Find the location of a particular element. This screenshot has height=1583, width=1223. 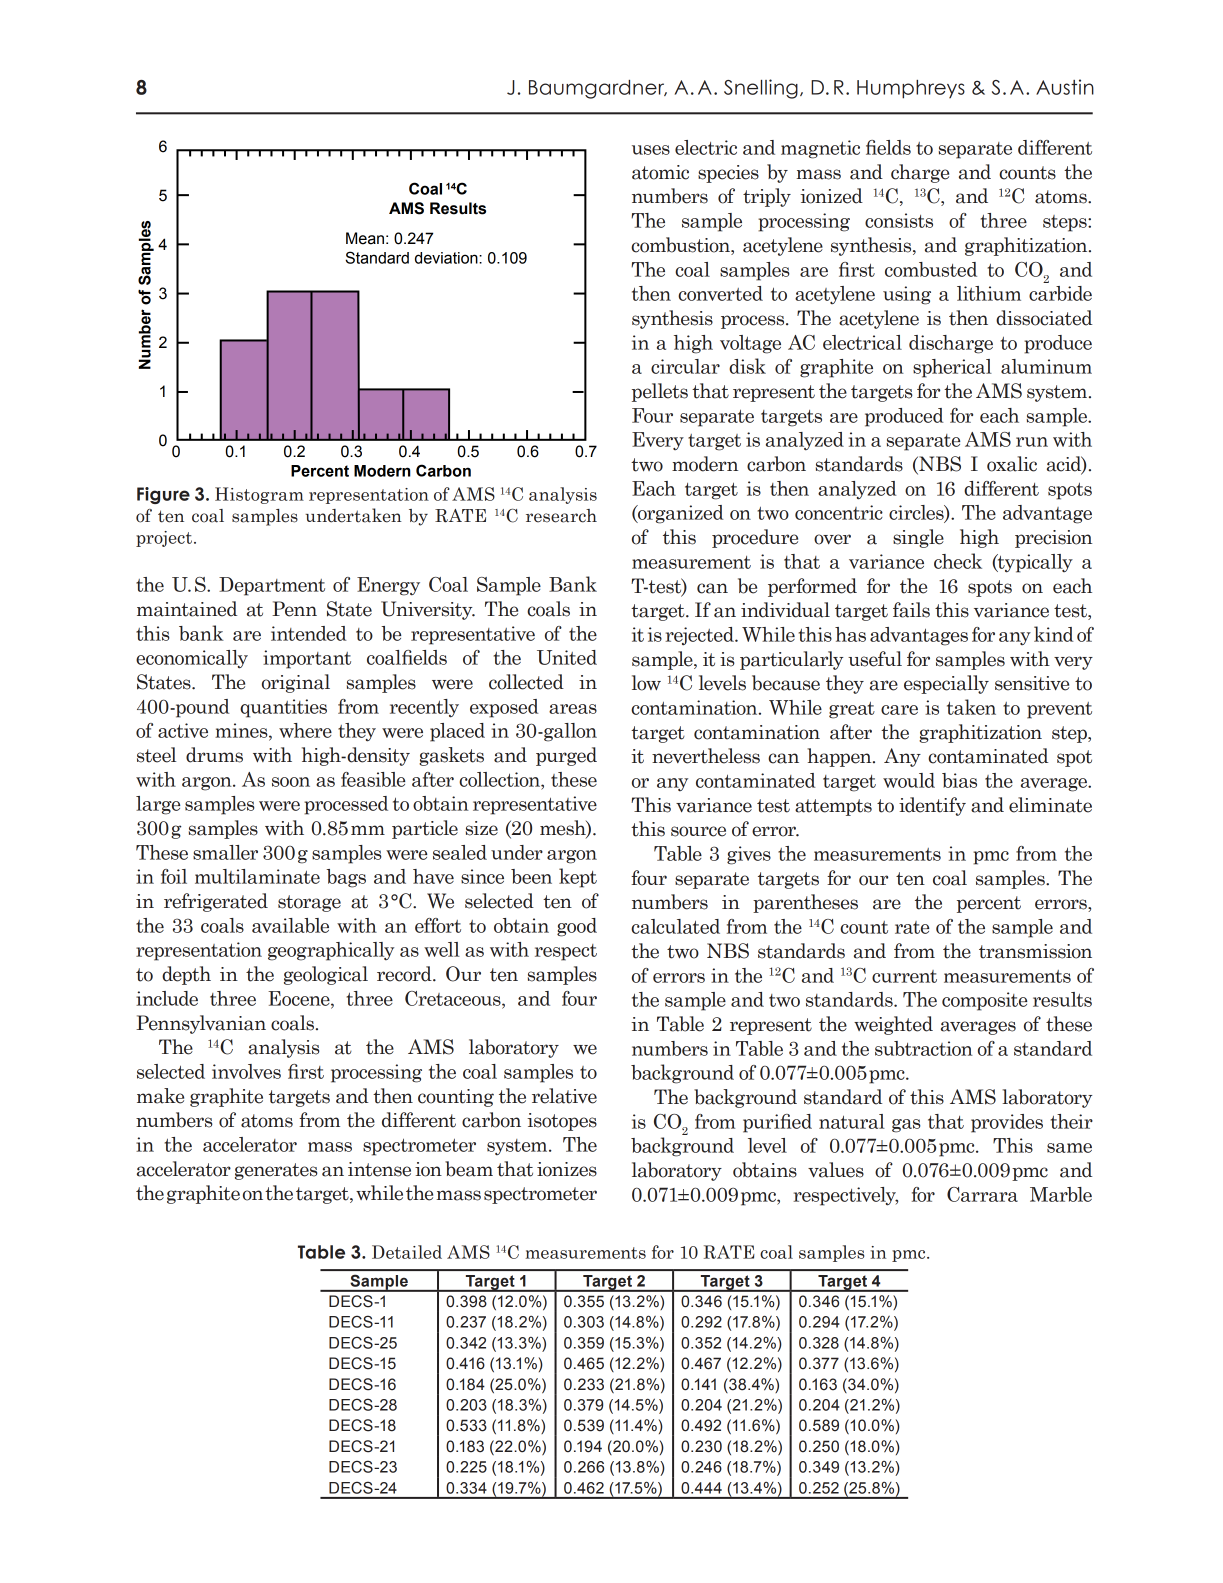

low is located at coordinates (646, 683).
